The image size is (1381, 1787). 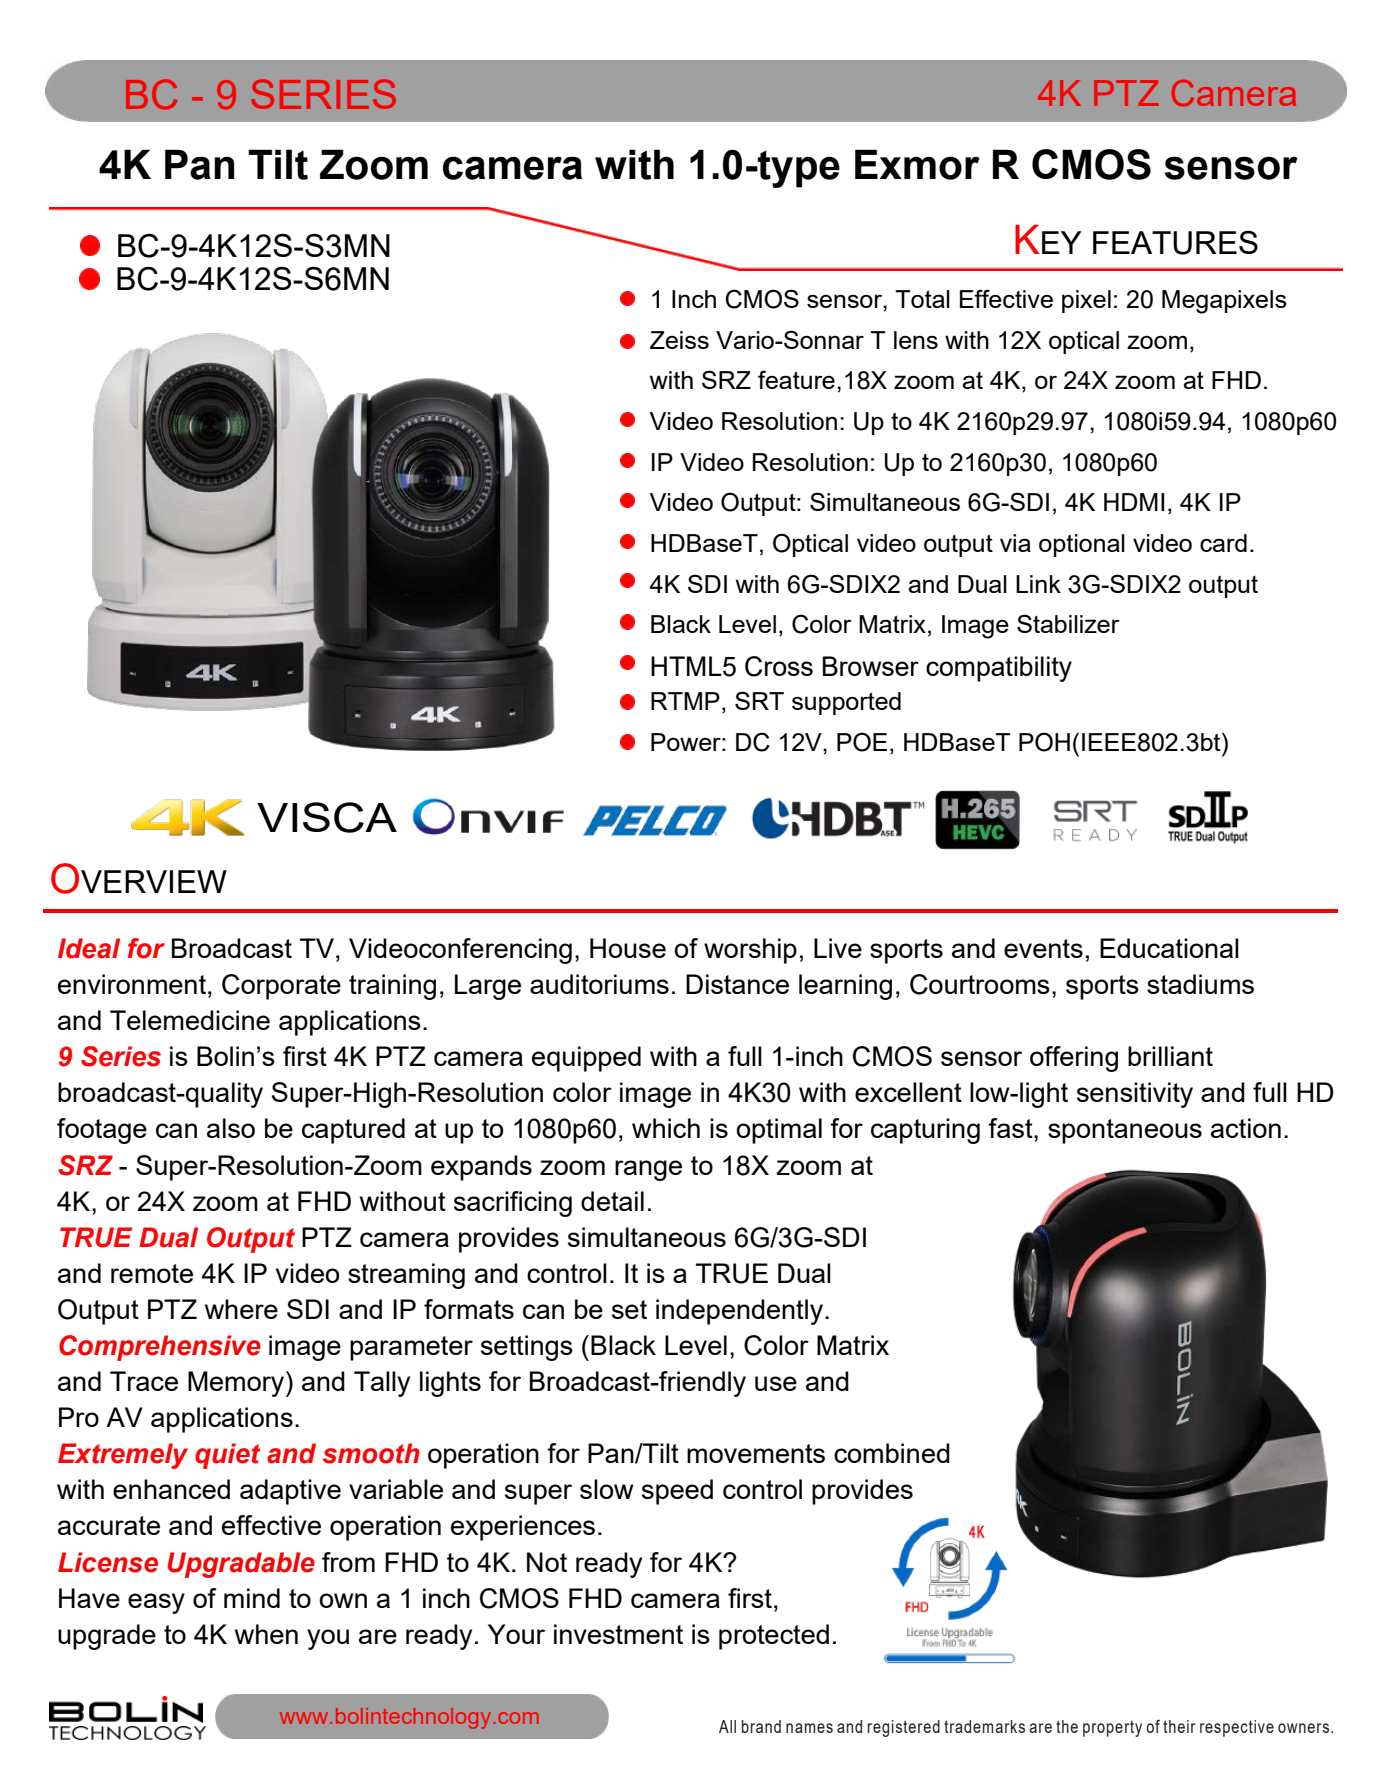 What do you see at coordinates (190, 1020) in the screenshot?
I see `Telemedicine` at bounding box center [190, 1020].
